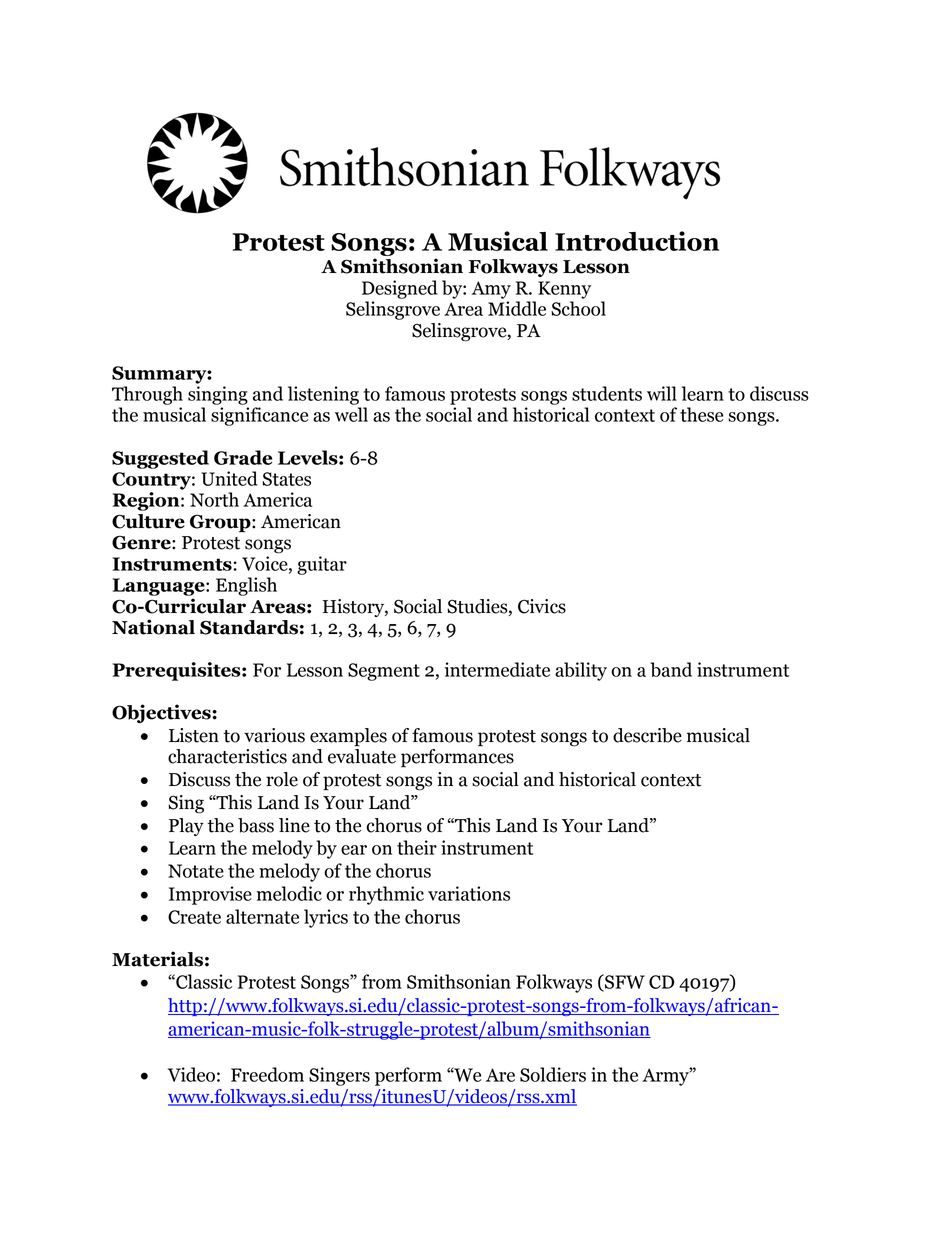 The image size is (952, 1233). I want to click on National, so click(153, 627).
